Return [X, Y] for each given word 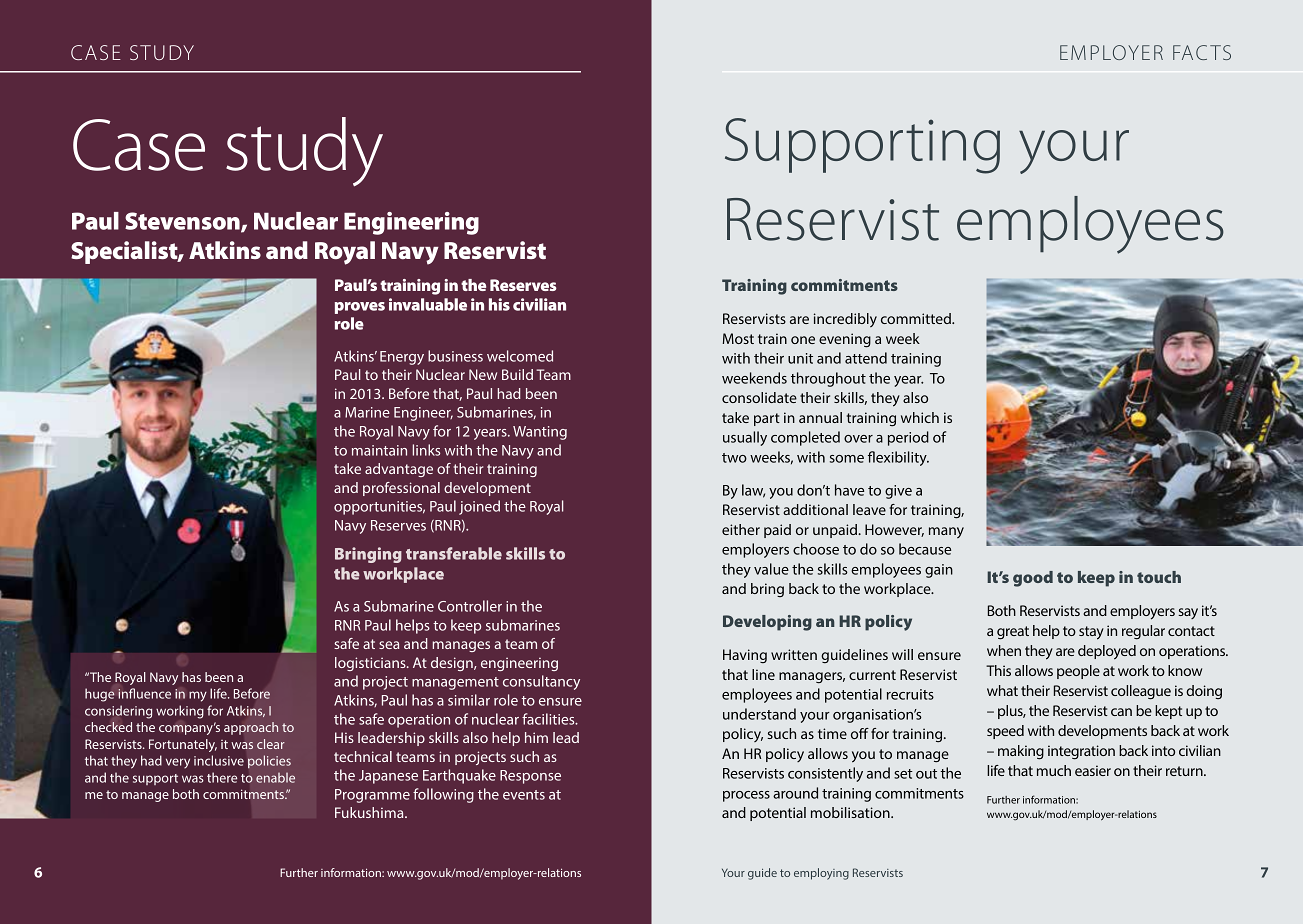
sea [389, 645]
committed [917, 318]
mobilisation [851, 812]
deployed [1107, 652]
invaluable [428, 304]
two [734, 458]
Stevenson [183, 222]
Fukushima [370, 812]
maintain [379, 450]
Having [745, 656]
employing [821, 874]
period [908, 438]
